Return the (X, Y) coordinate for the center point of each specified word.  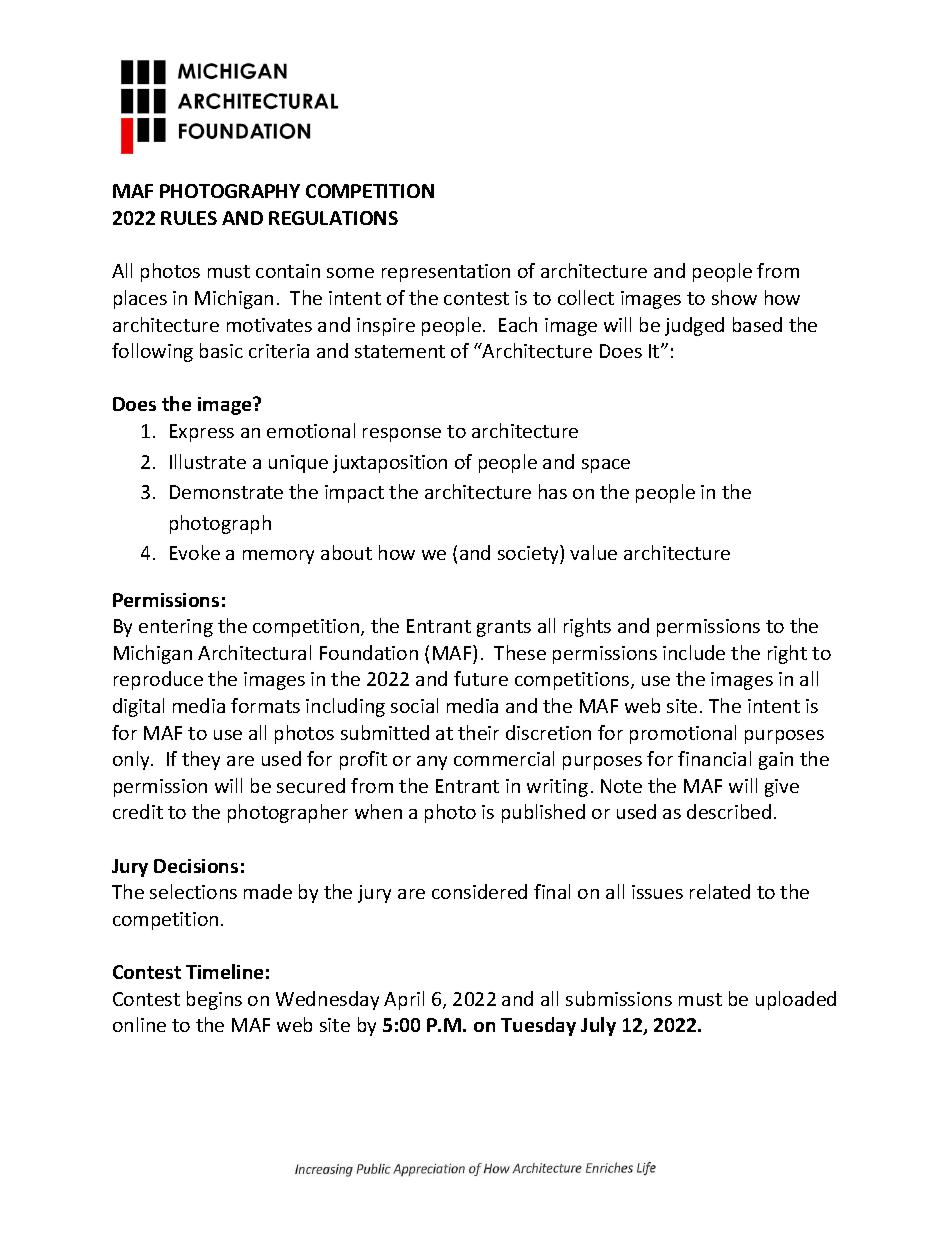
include (694, 652)
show (734, 297)
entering (176, 628)
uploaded (796, 1000)
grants (504, 628)
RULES (189, 218)
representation (446, 273)
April (404, 1000)
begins (214, 1000)
